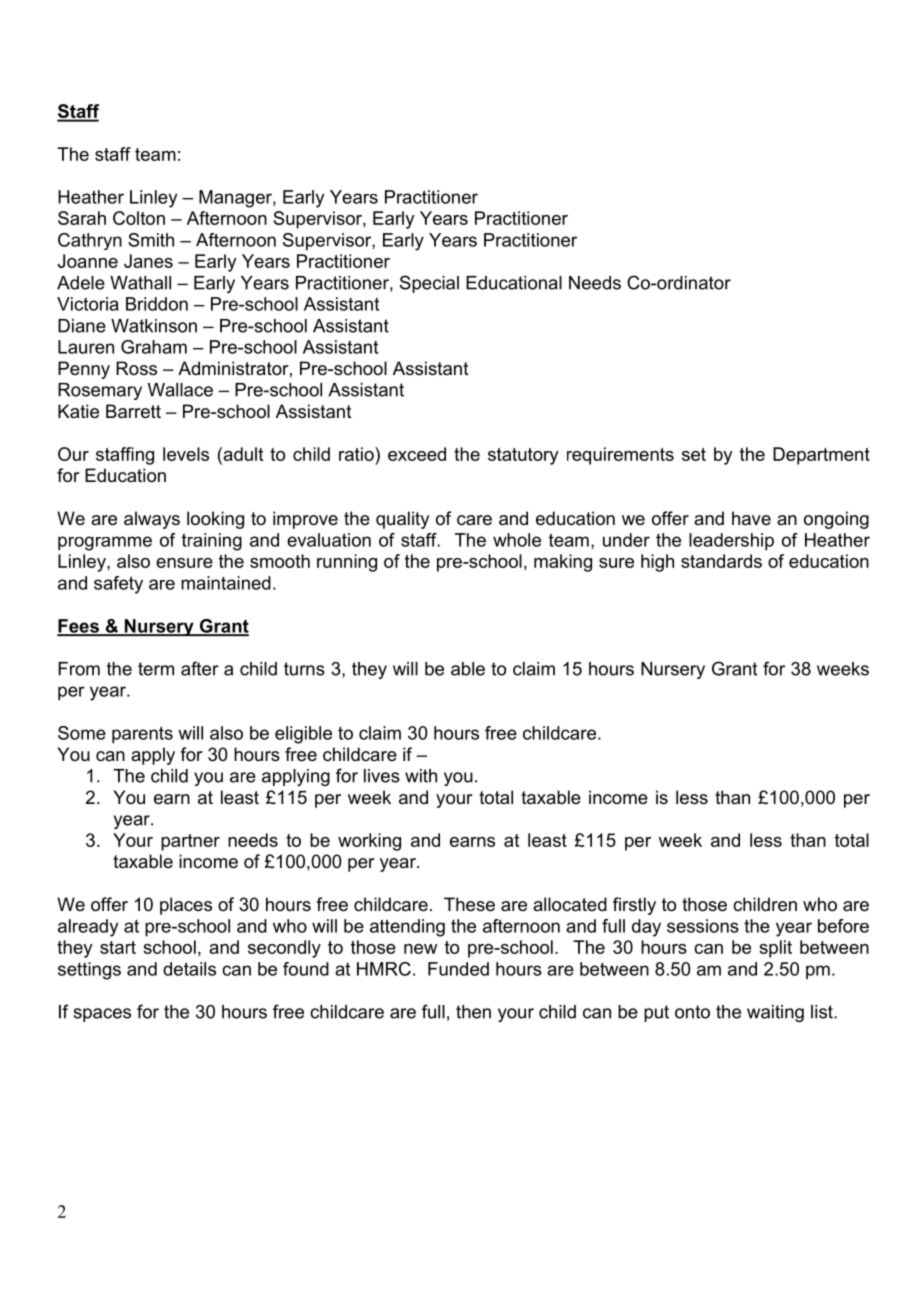 The height and width of the image is (1308, 924). What do you see at coordinates (118, 585) in the image?
I see `safety` at bounding box center [118, 585].
